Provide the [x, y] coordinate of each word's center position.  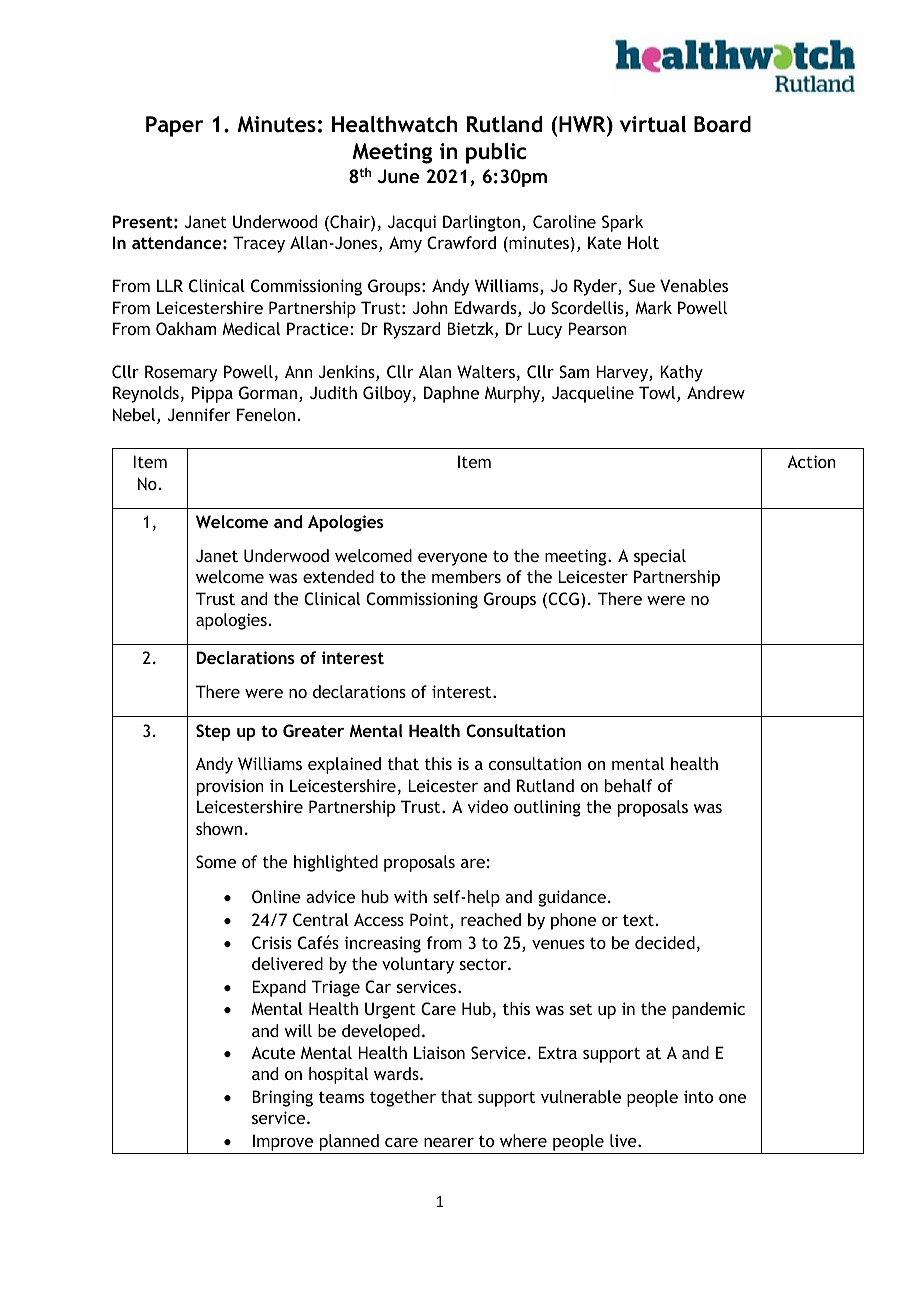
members [466, 576]
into [698, 1096]
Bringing [282, 1098]
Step [213, 732]
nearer [449, 1142]
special [660, 557]
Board [722, 124]
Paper [174, 126]
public [496, 153]
